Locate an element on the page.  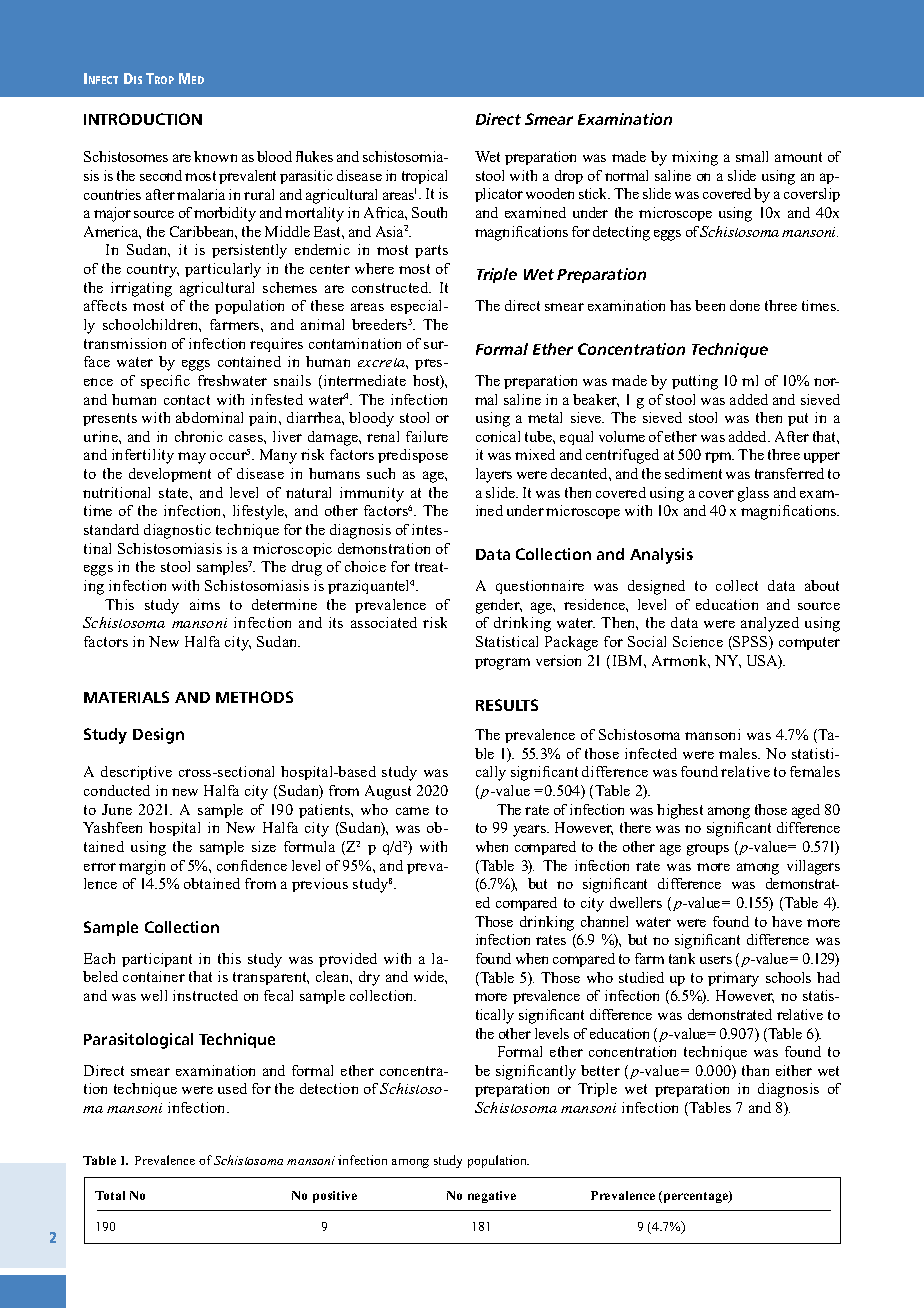
Total is located at coordinates (110, 1195).
